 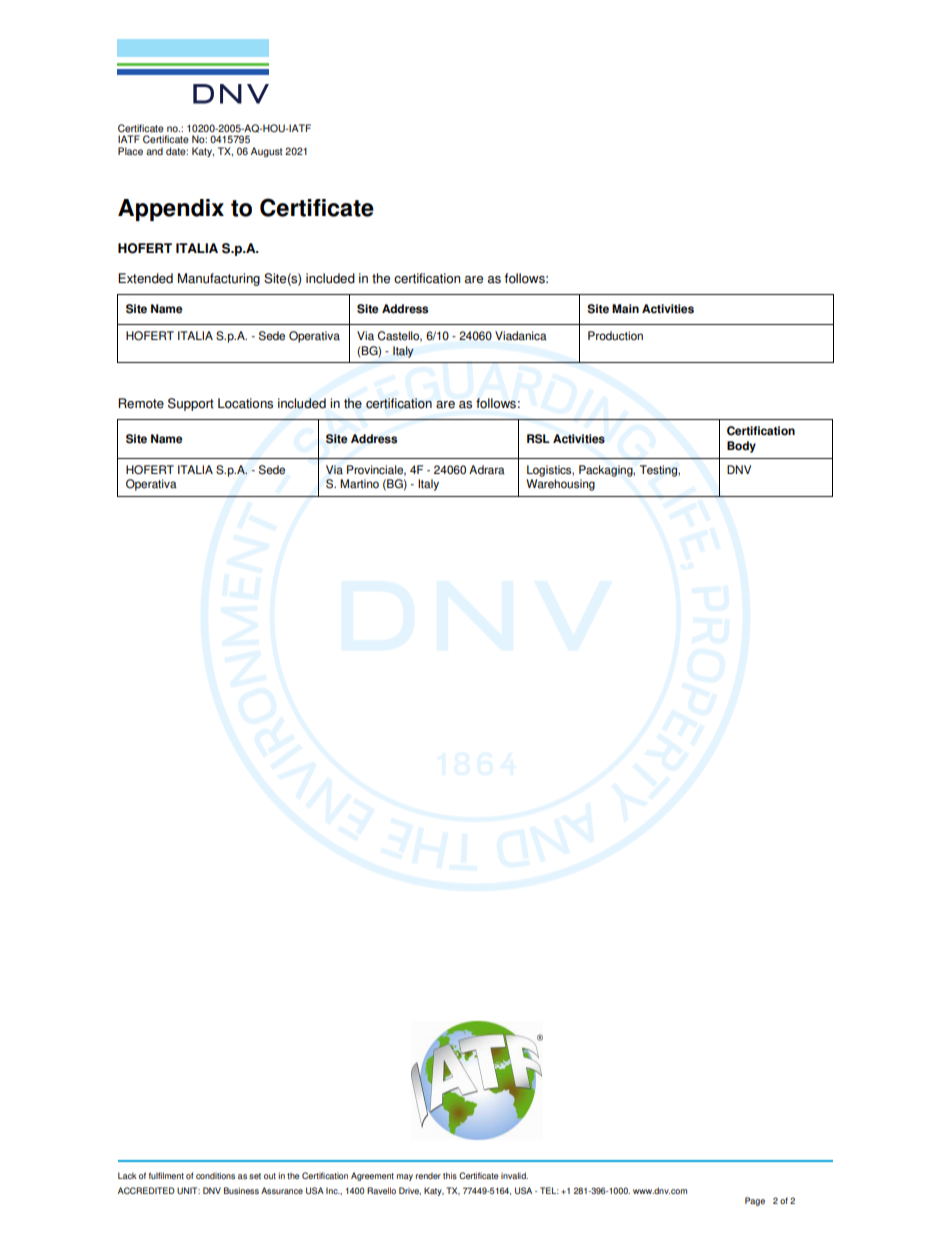 What do you see at coordinates (625, 309) in the screenshot?
I see `Main` at bounding box center [625, 309].
